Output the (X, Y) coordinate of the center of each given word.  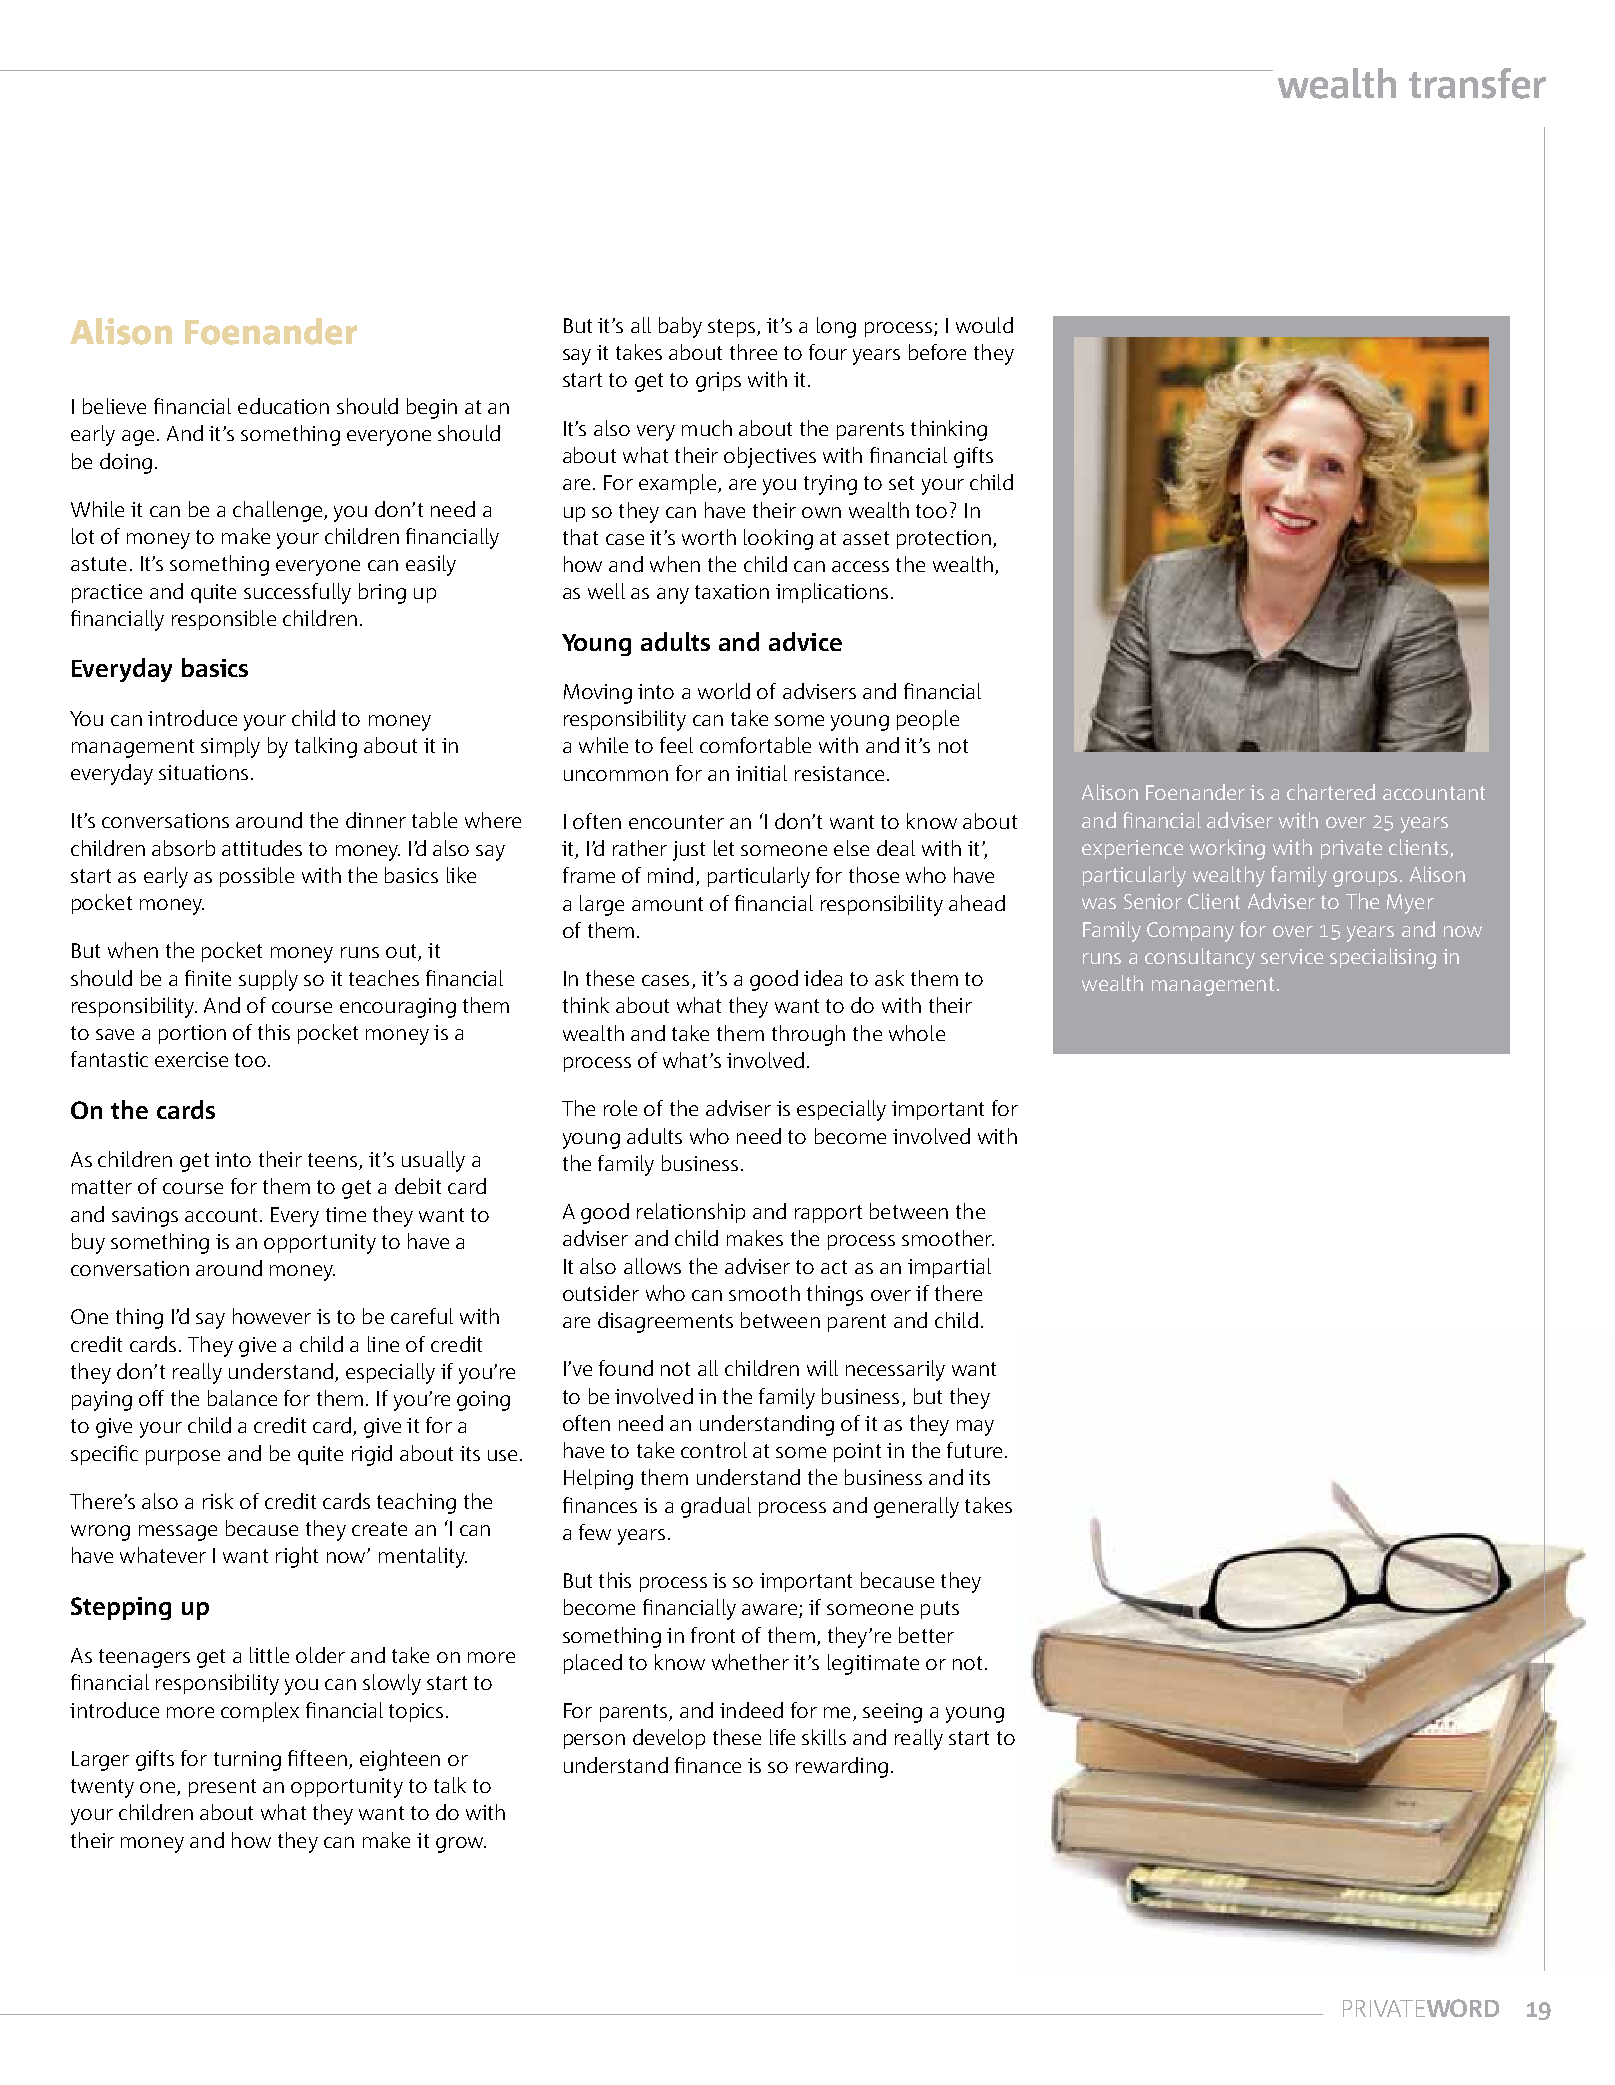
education (283, 406)
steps (731, 328)
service (1292, 956)
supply (268, 980)
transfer (1477, 83)
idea (823, 978)
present (222, 1788)
